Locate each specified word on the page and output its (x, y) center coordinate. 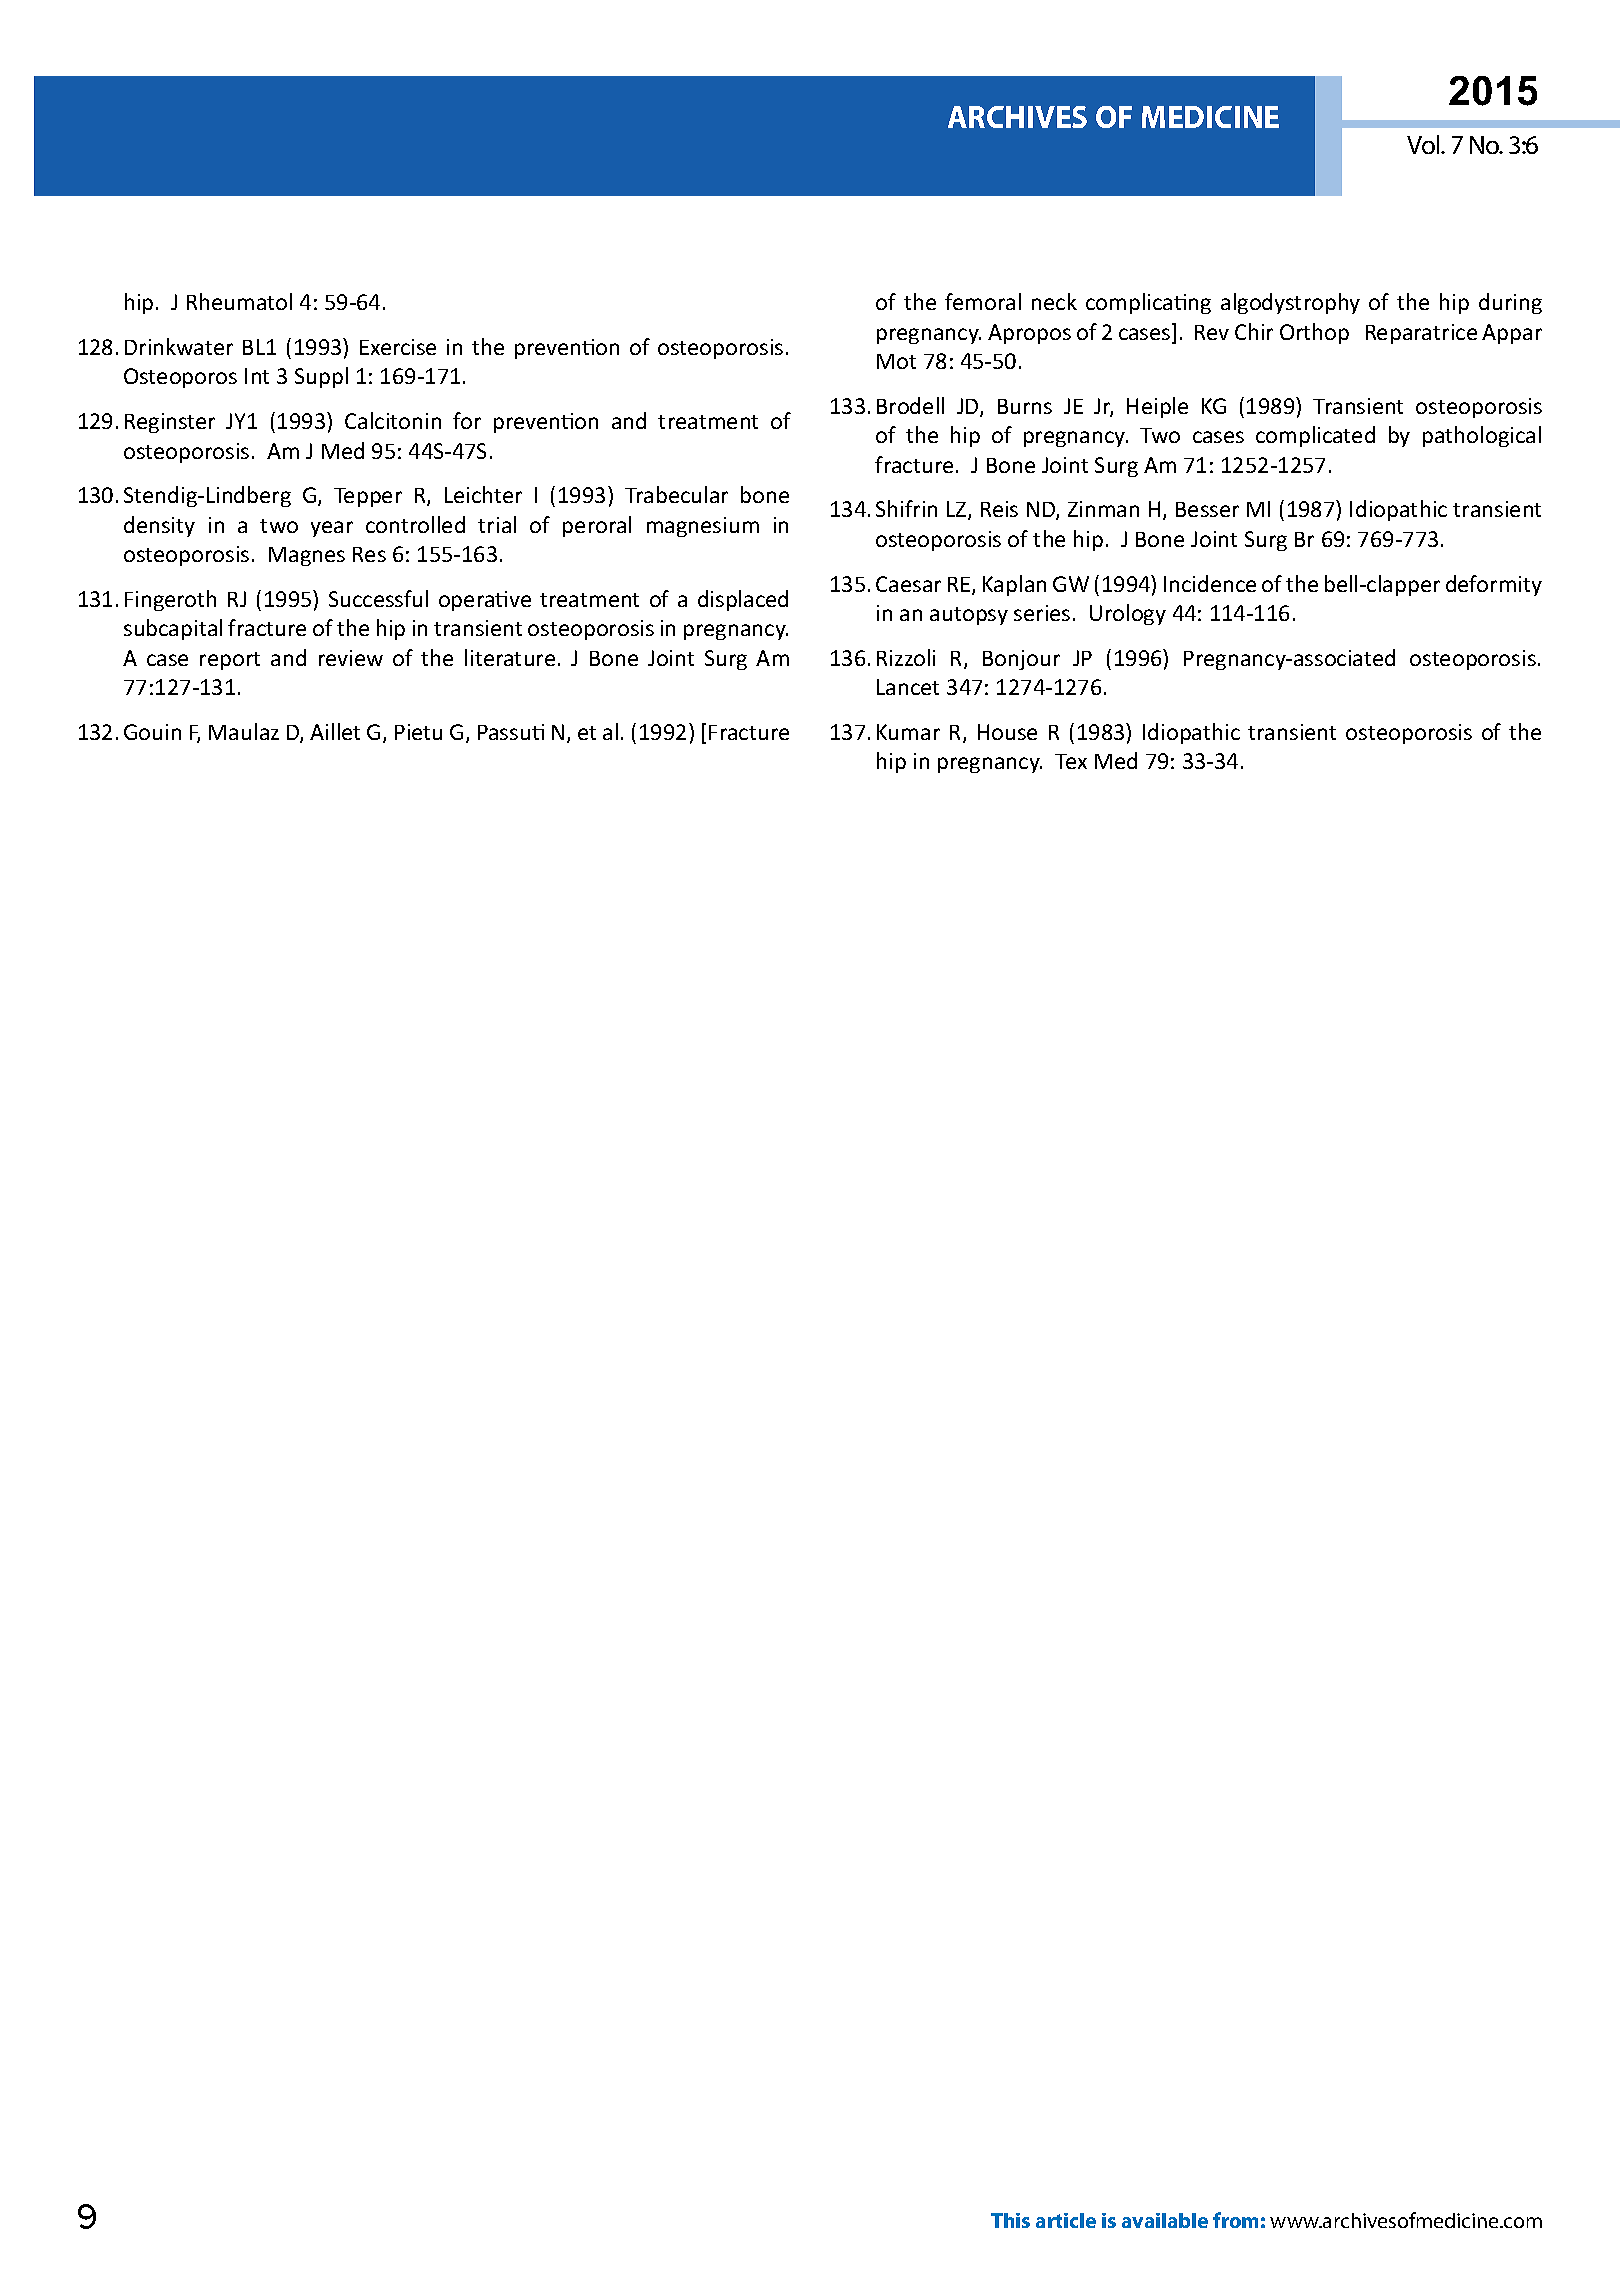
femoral (983, 301)
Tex (1071, 761)
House (1007, 732)
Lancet (908, 687)
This (1010, 2220)
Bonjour (1021, 660)
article (1066, 2220)
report (230, 661)
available (1165, 2220)
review (351, 658)
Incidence (1210, 583)
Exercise (398, 347)
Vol (1424, 144)
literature (510, 657)
